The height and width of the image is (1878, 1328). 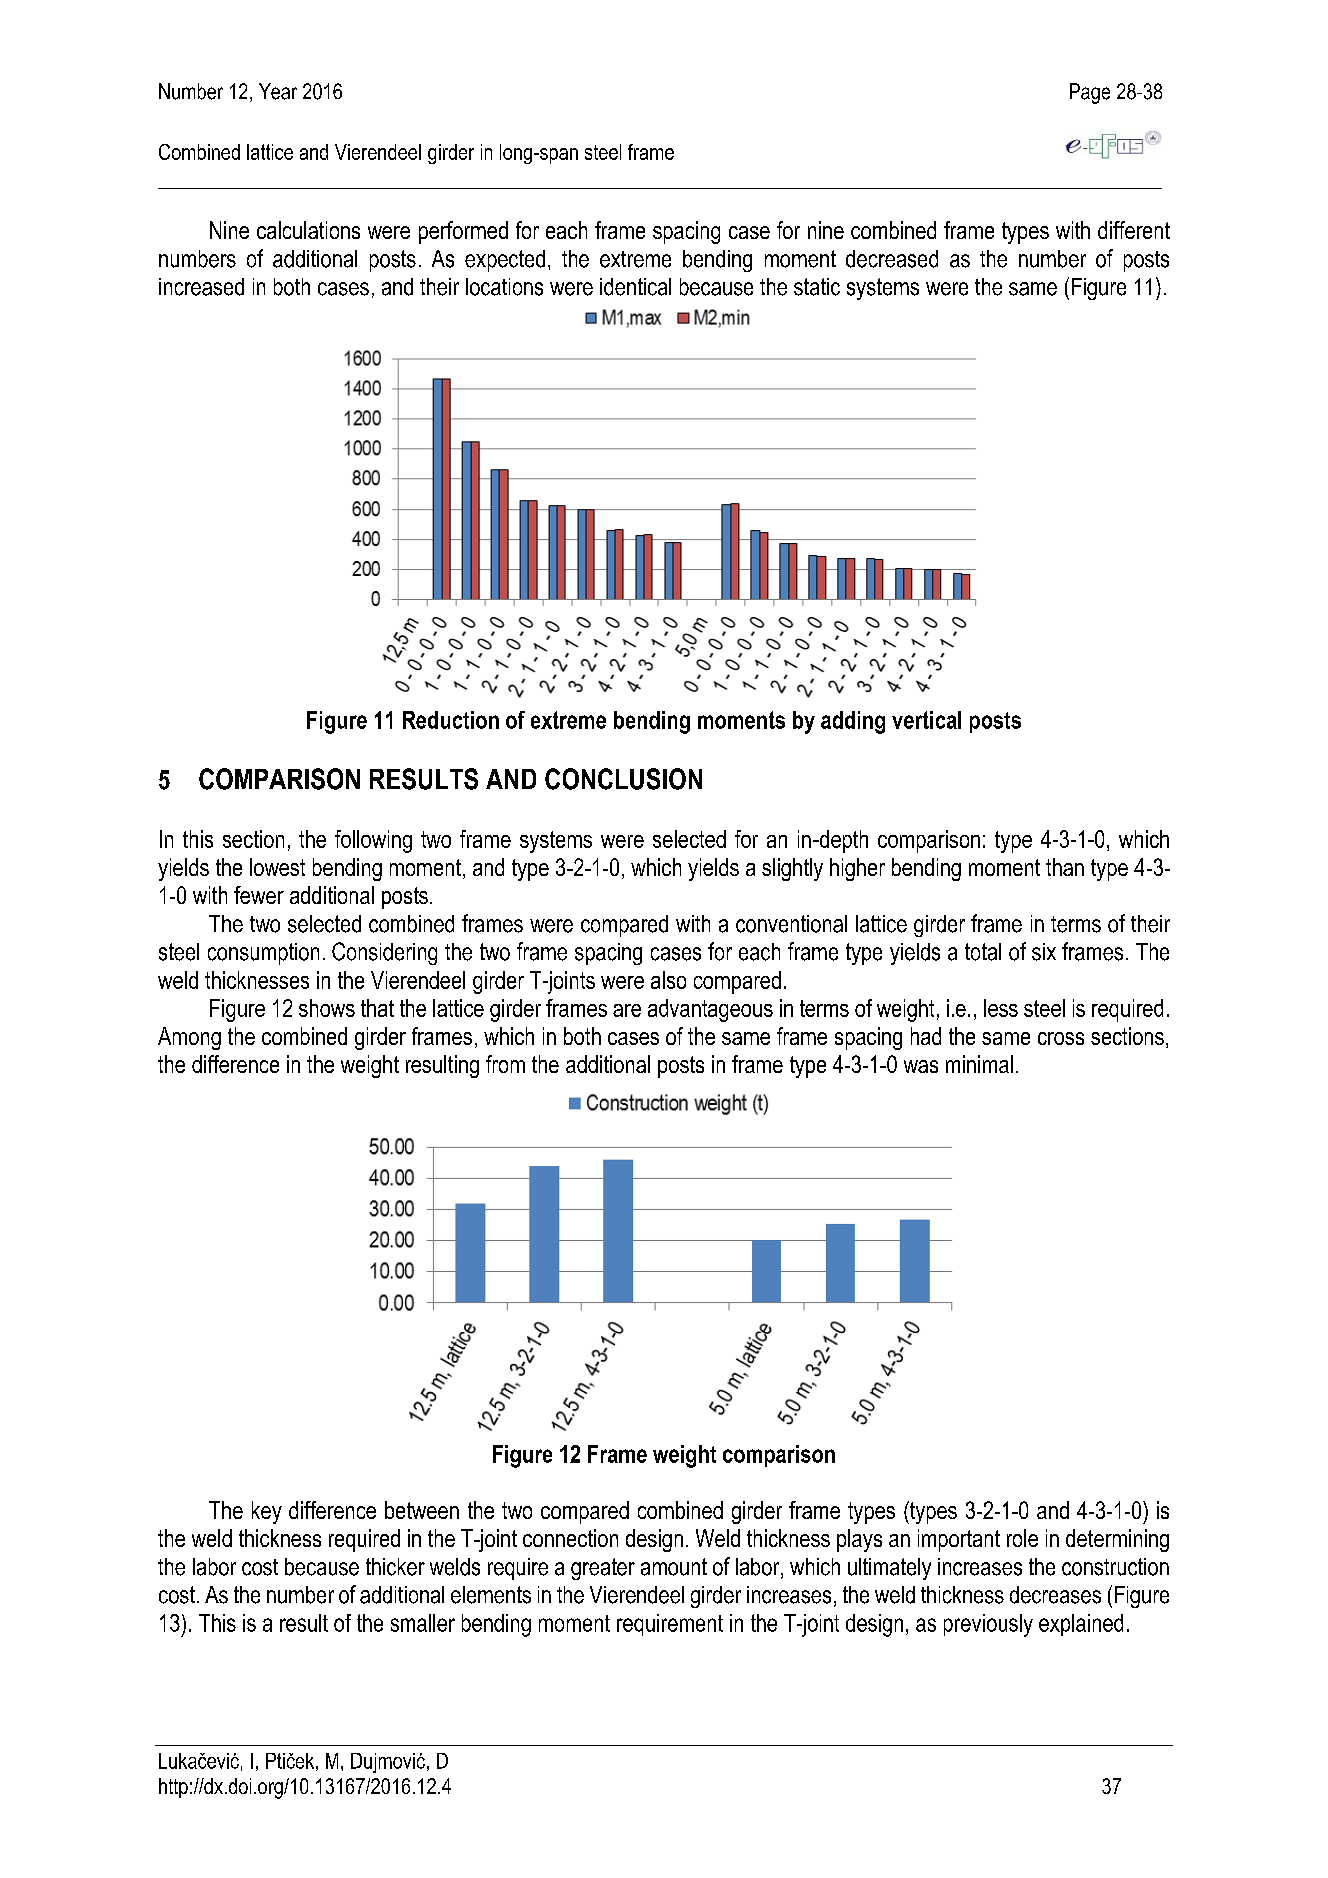 What do you see at coordinates (278, 91) in the image?
I see `Year` at bounding box center [278, 91].
